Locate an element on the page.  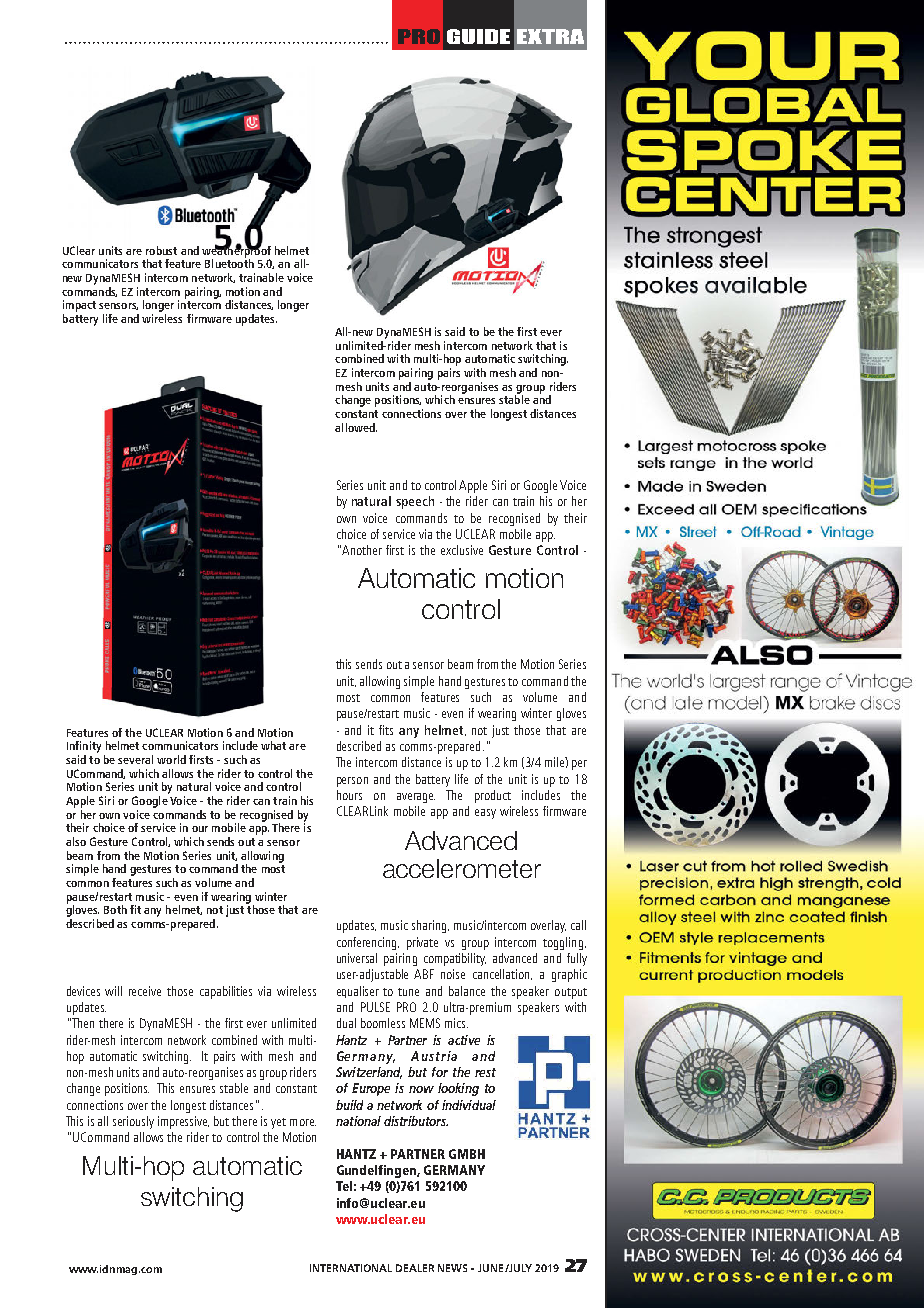
Infinity is located at coordinates (84, 748).
